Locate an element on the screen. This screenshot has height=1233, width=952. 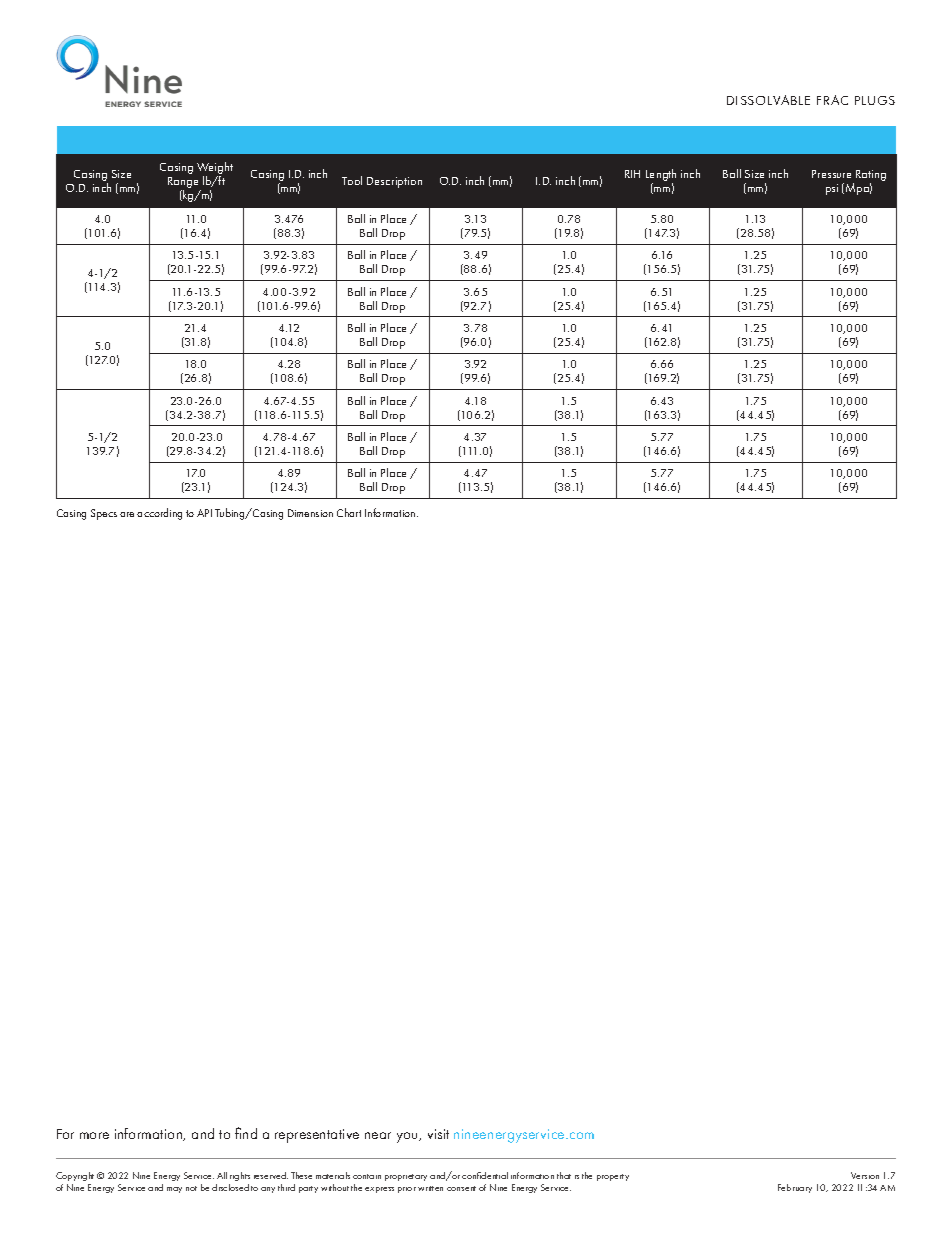
Weight is located at coordinates (215, 169).
